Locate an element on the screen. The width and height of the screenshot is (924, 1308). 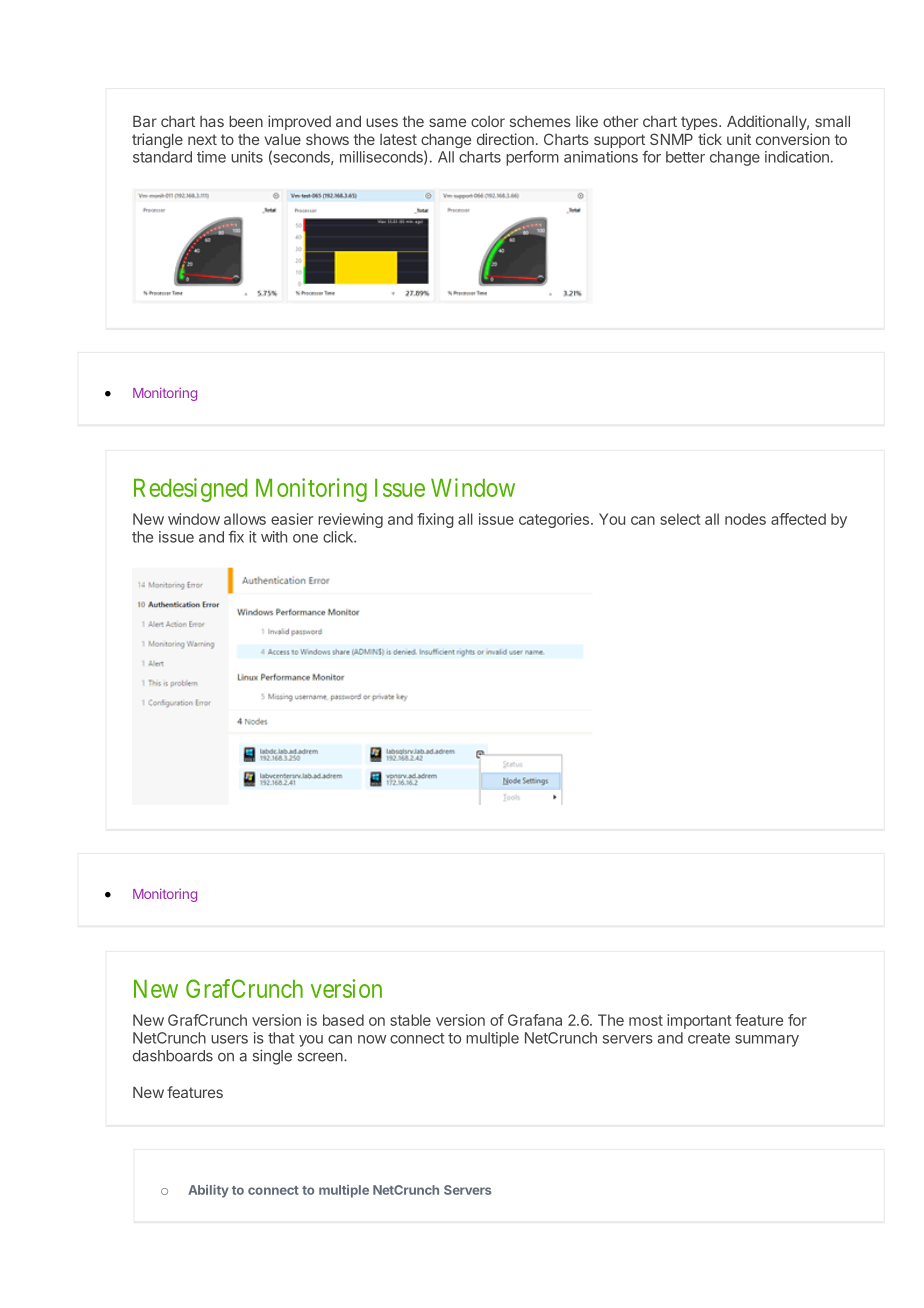
time is located at coordinates (211, 157).
